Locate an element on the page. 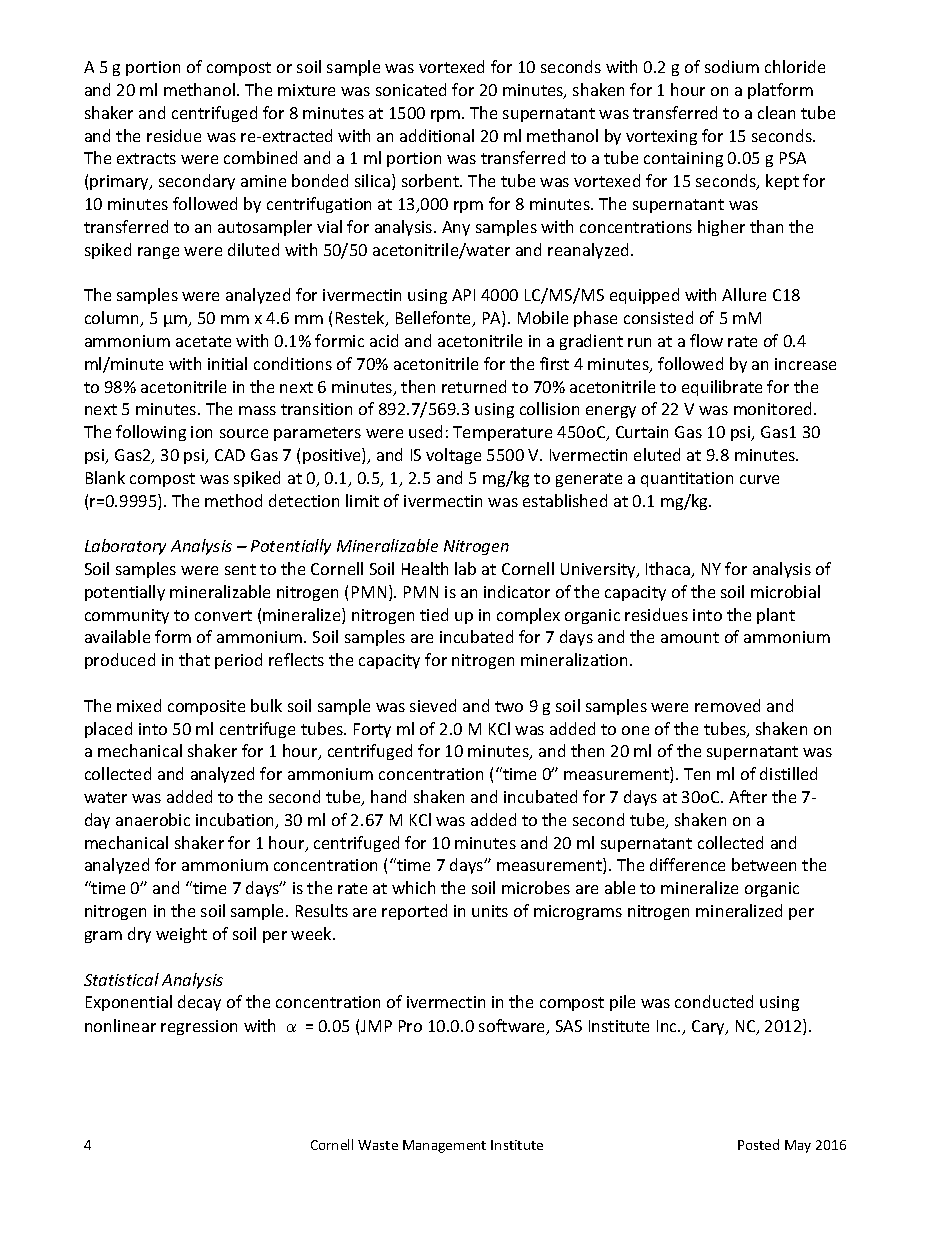 The width and height of the document is (952, 1233). additional is located at coordinates (437, 135).
